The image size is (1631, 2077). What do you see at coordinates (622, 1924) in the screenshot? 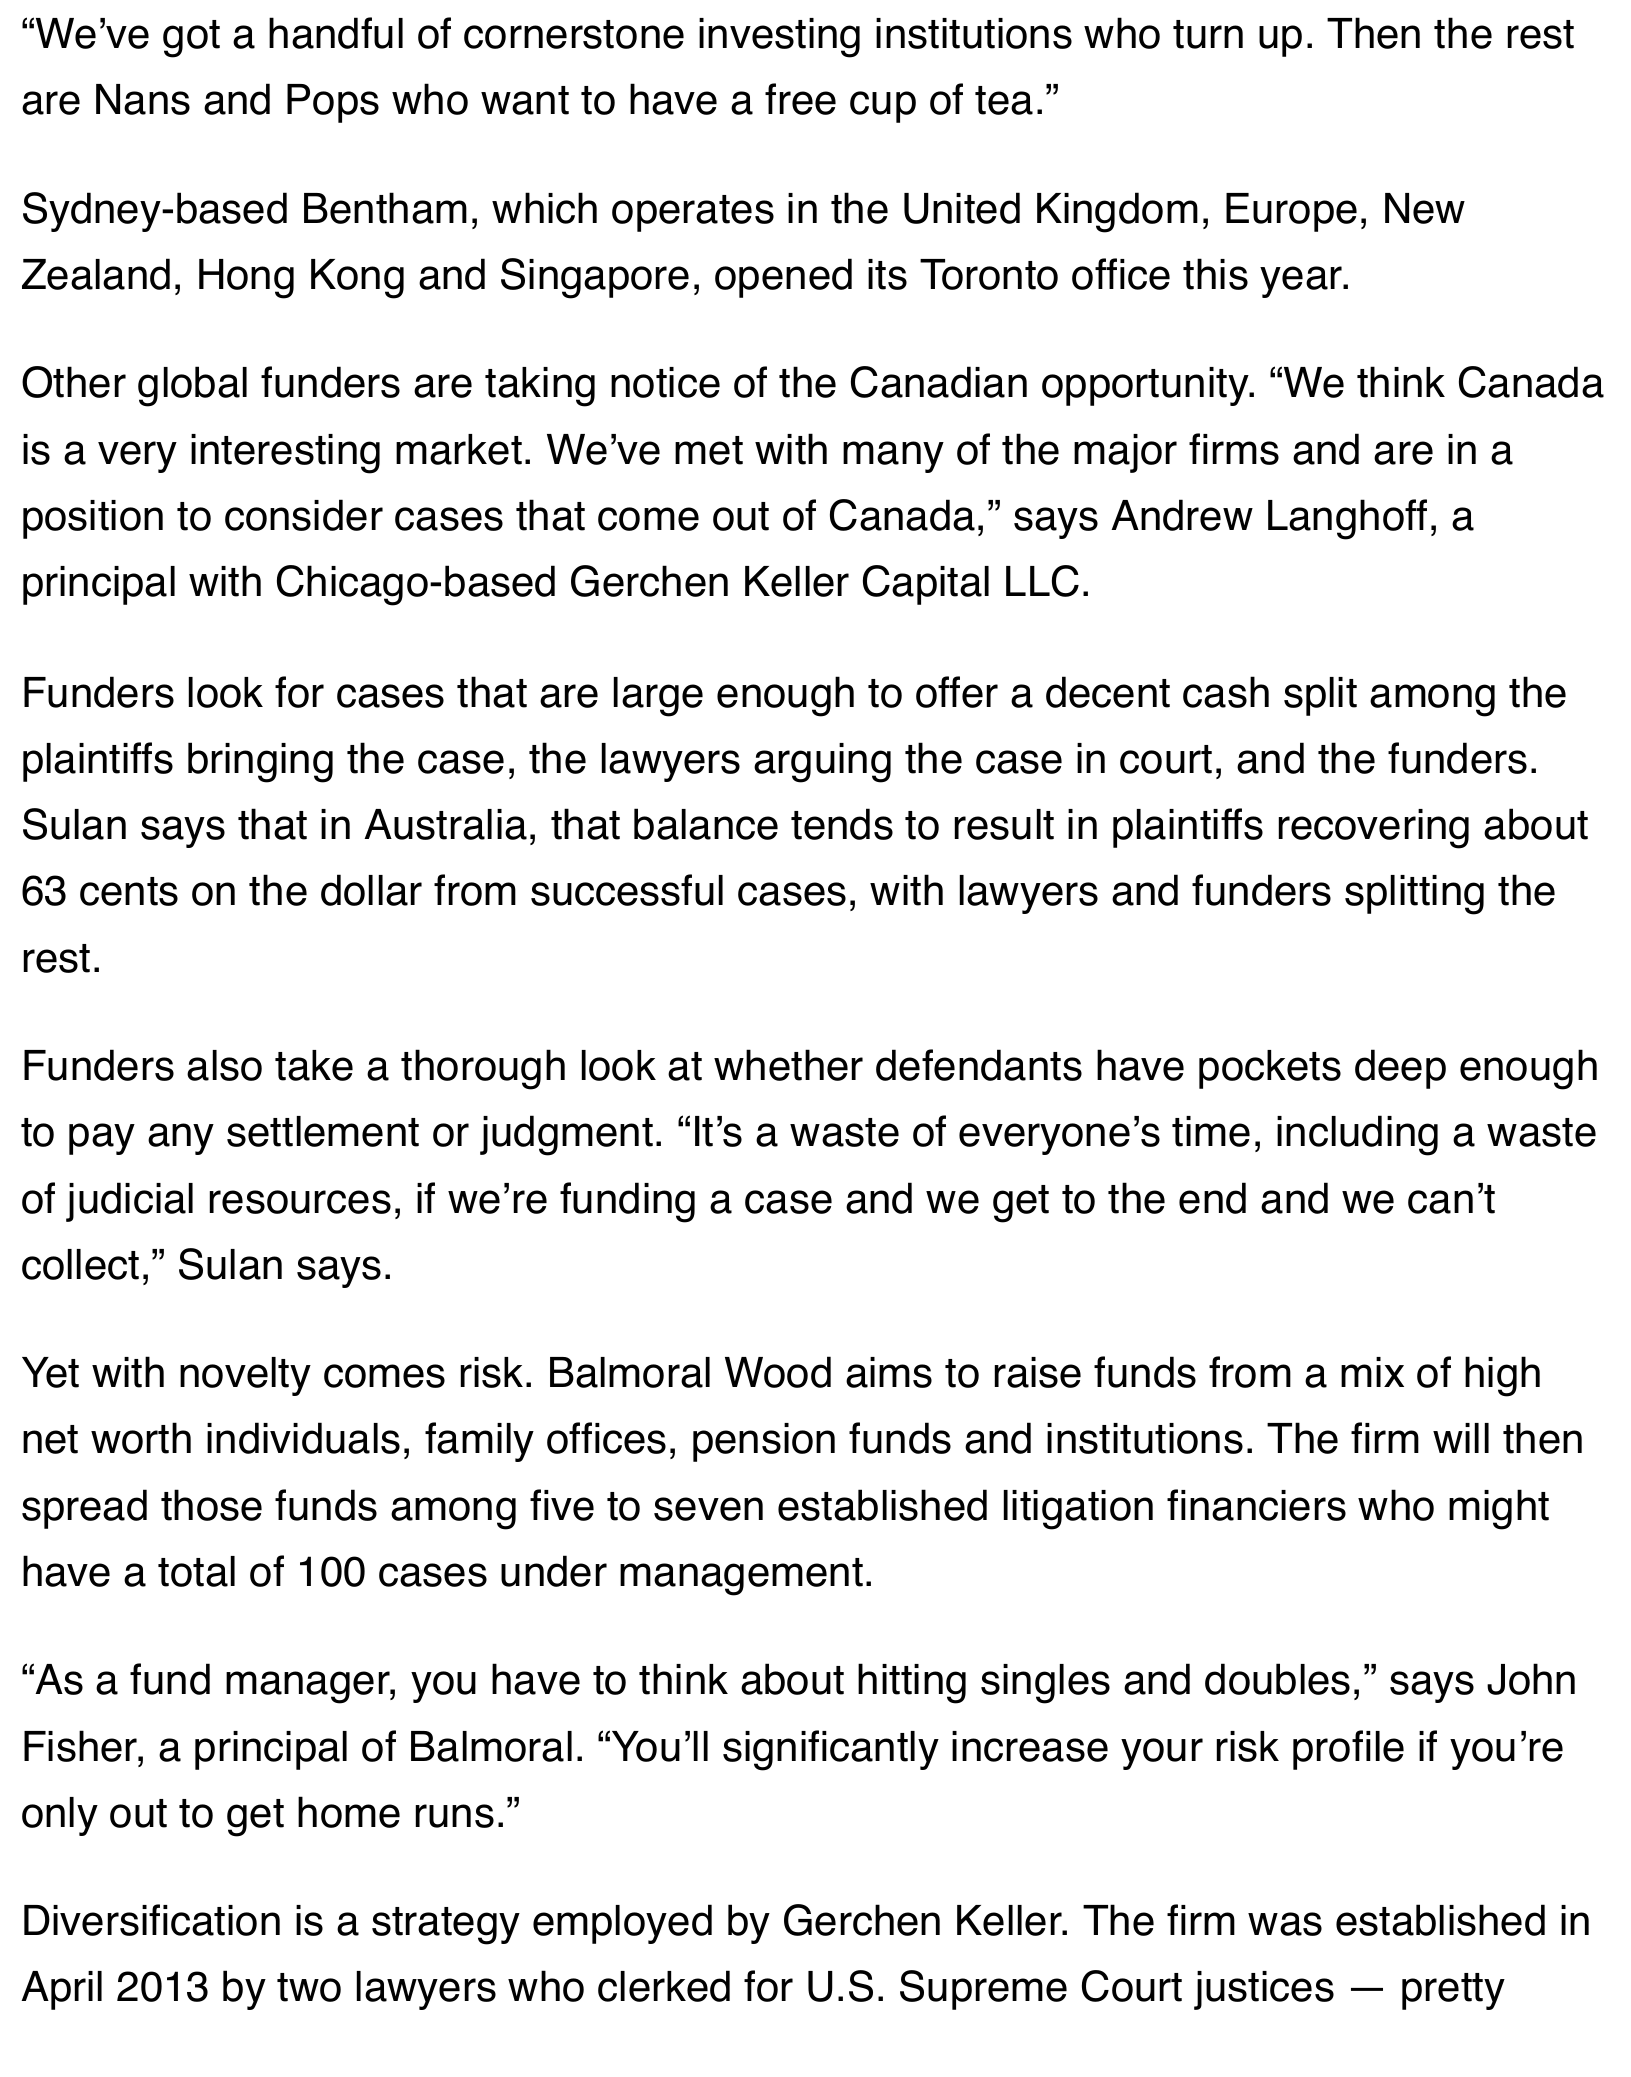
I see `employed` at bounding box center [622, 1924].
